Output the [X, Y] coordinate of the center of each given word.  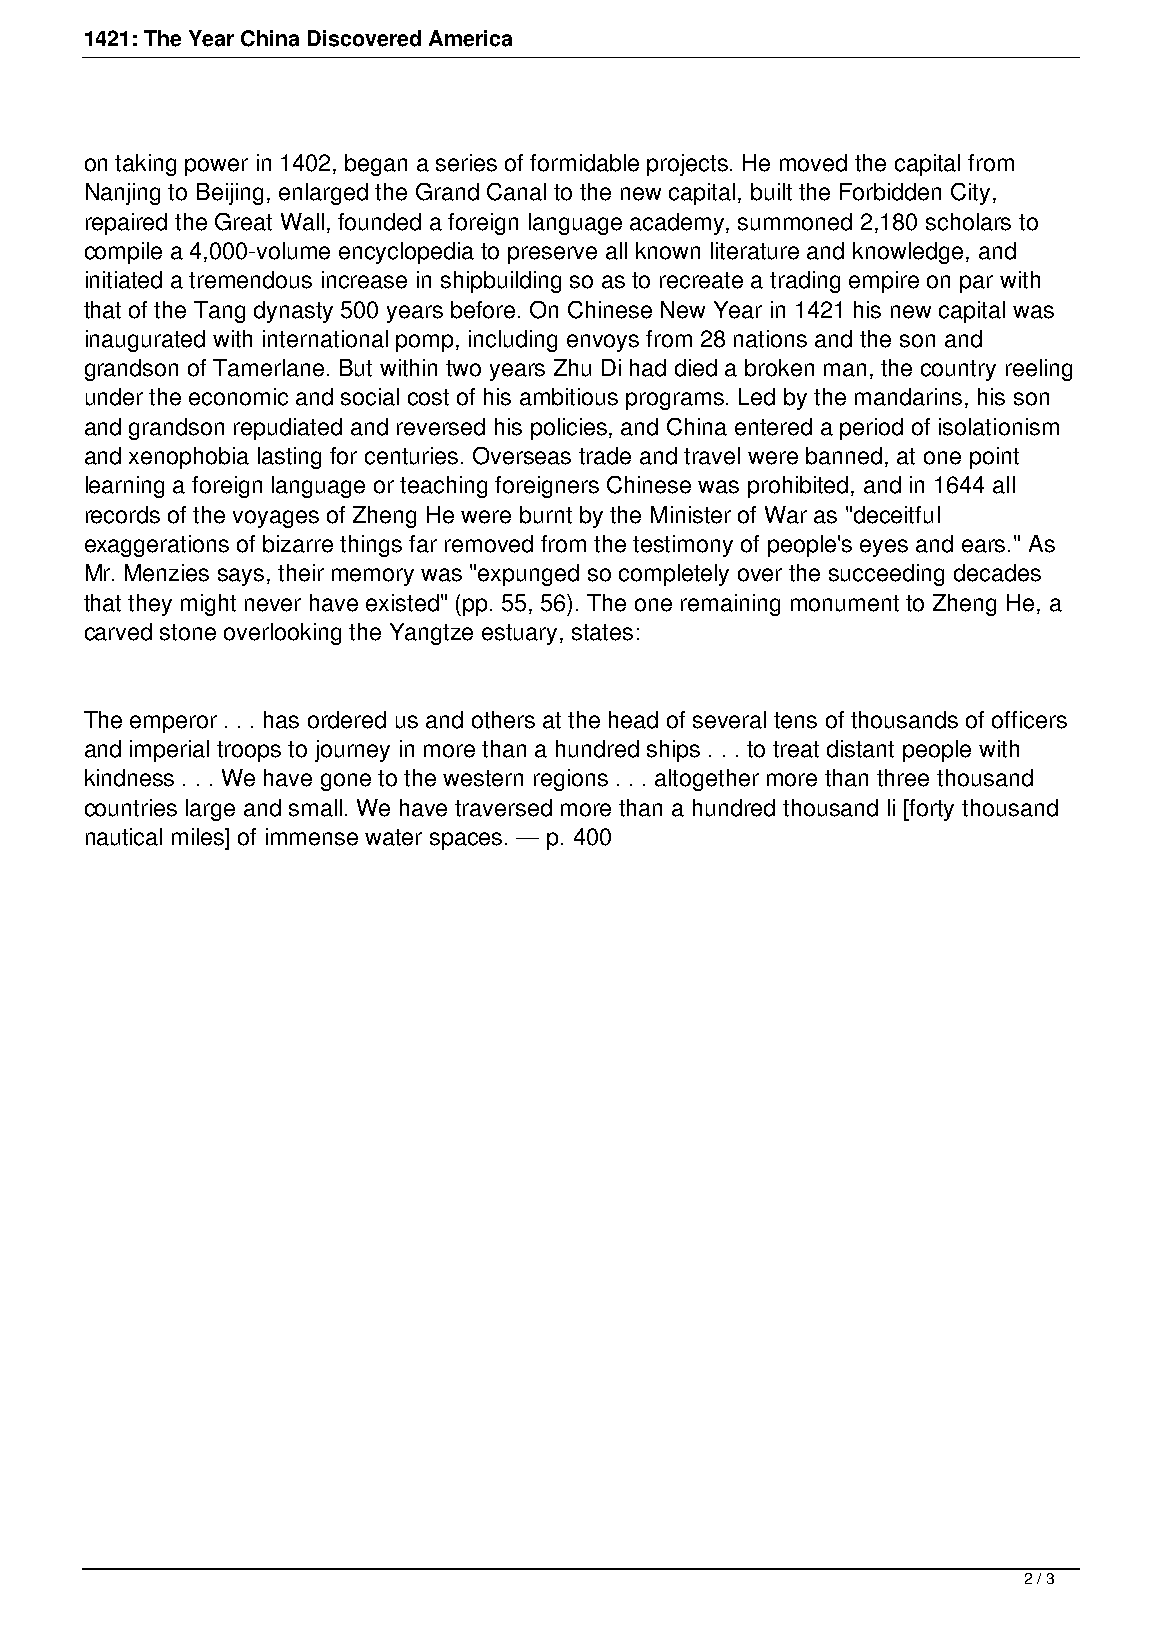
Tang [219, 312]
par [976, 284]
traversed [503, 808]
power [216, 167]
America [470, 38]
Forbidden [890, 192]
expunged [528, 575]
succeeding [886, 575]
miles [199, 837]
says [241, 577]
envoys [603, 343]
